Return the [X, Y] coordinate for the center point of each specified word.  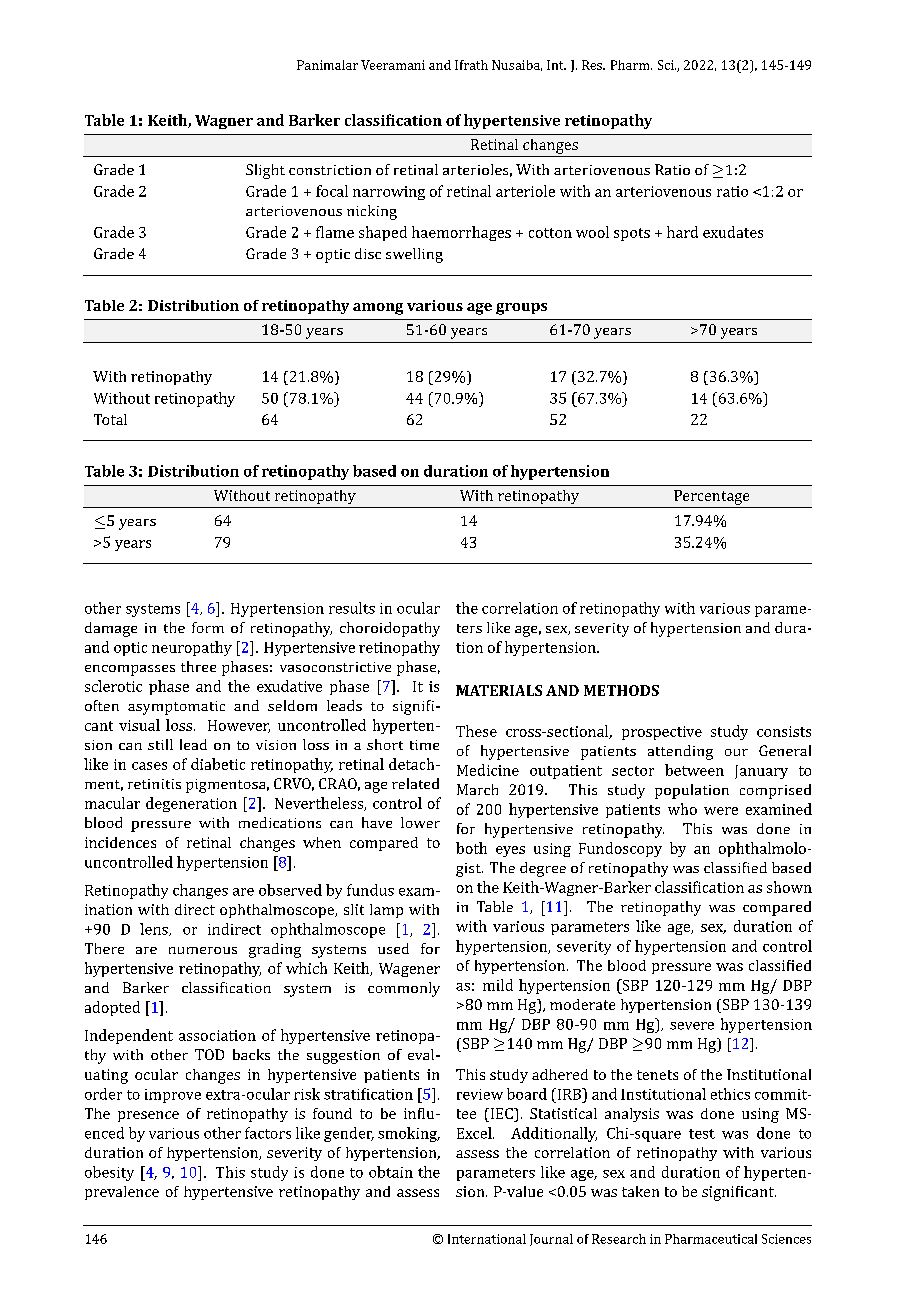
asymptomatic [176, 708]
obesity [109, 1173]
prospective [662, 733]
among [378, 309]
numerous [203, 950]
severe [692, 1026]
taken [640, 1191]
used [393, 948]
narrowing [389, 193]
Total [110, 419]
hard [682, 232]
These [476, 731]
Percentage [711, 497]
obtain [391, 1172]
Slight [265, 171]
